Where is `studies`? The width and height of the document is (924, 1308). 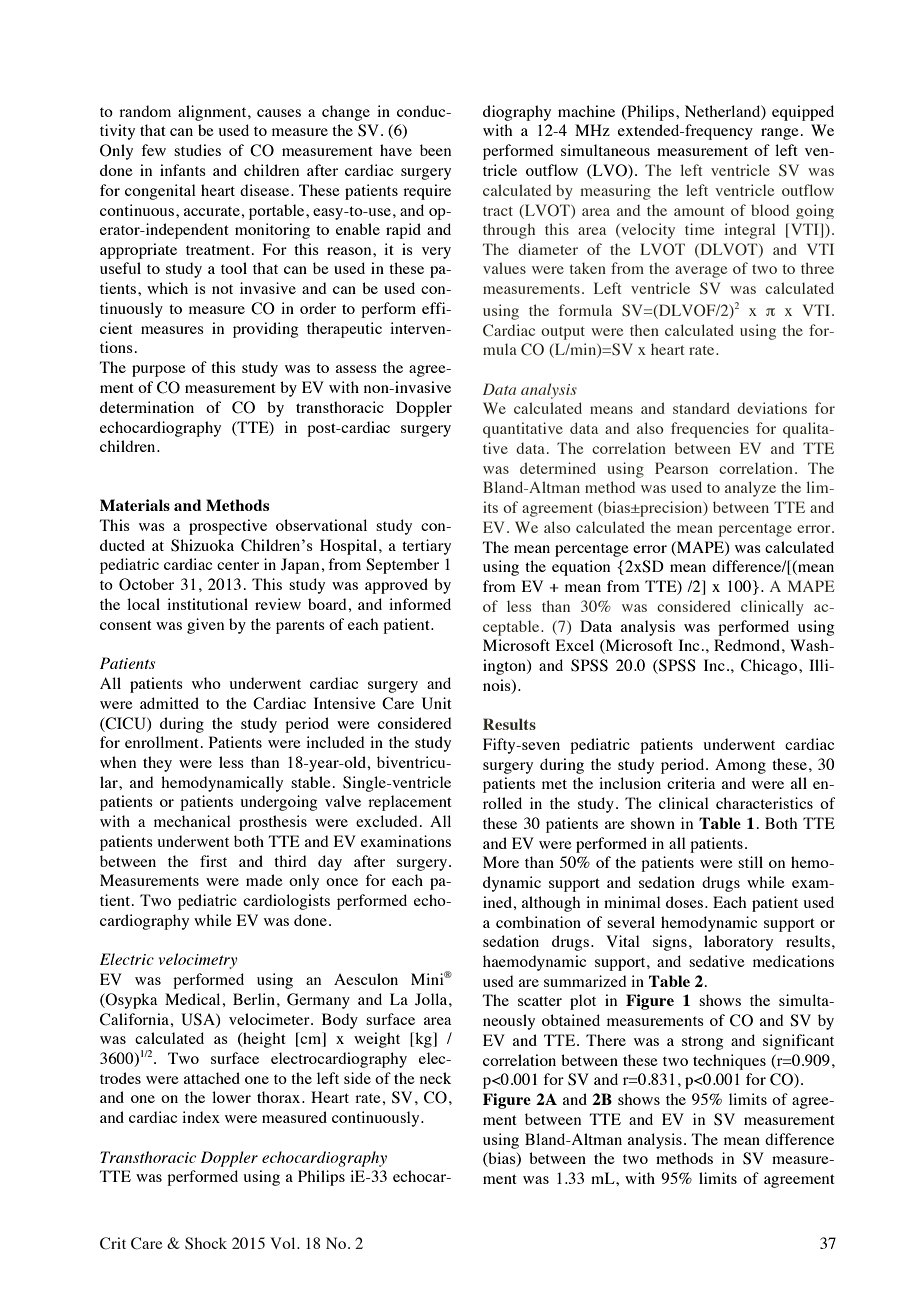 studies is located at coordinates (197, 150).
